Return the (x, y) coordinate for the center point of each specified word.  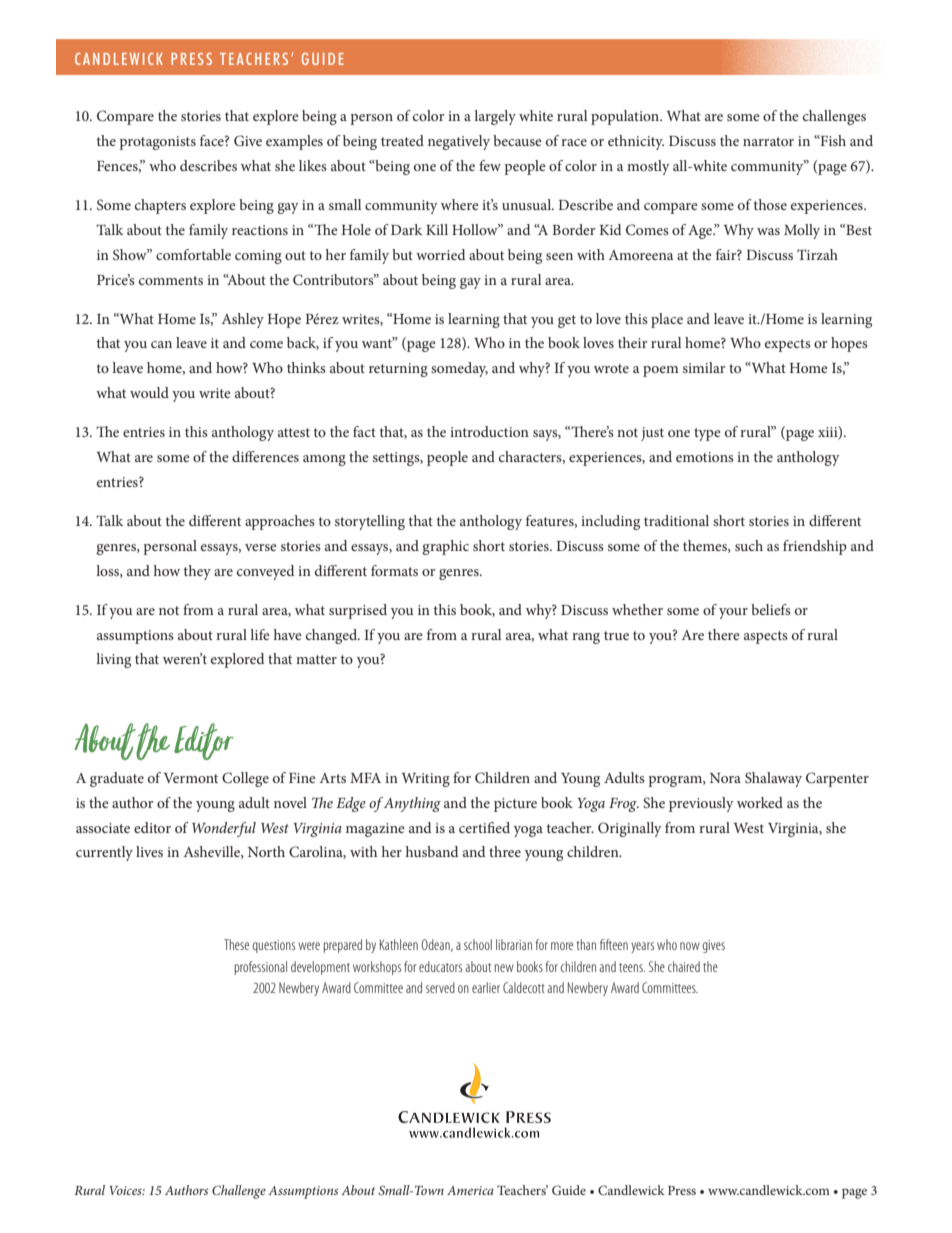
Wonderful (224, 829)
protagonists (157, 143)
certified (484, 827)
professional (260, 968)
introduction (489, 431)
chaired (684, 966)
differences (265, 456)
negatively (459, 142)
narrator (768, 141)
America (470, 1190)
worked (760, 802)
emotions (705, 457)
